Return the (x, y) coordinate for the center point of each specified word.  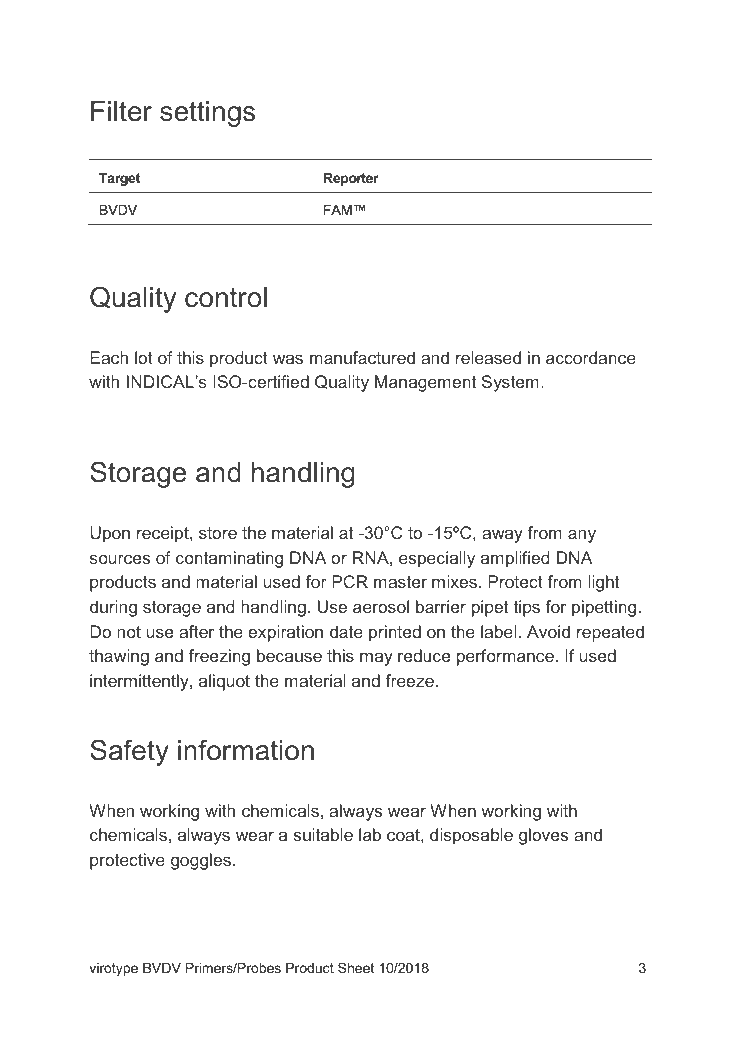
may (376, 659)
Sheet (356, 967)
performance (505, 657)
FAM (338, 210)
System (510, 383)
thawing (119, 657)
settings (207, 114)
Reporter (351, 179)
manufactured (362, 357)
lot (144, 357)
